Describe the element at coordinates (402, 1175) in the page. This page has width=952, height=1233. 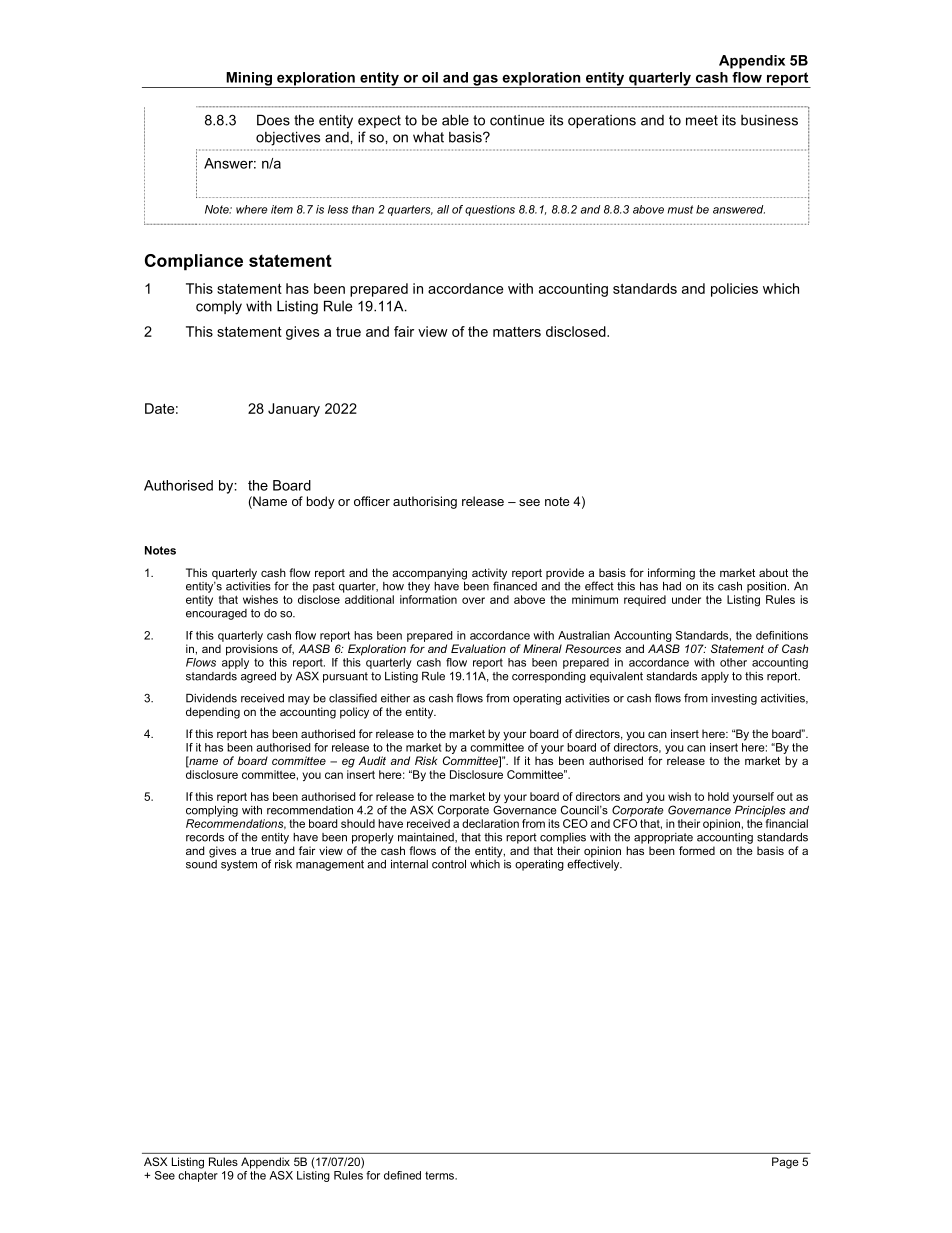
I see `defined` at that location.
